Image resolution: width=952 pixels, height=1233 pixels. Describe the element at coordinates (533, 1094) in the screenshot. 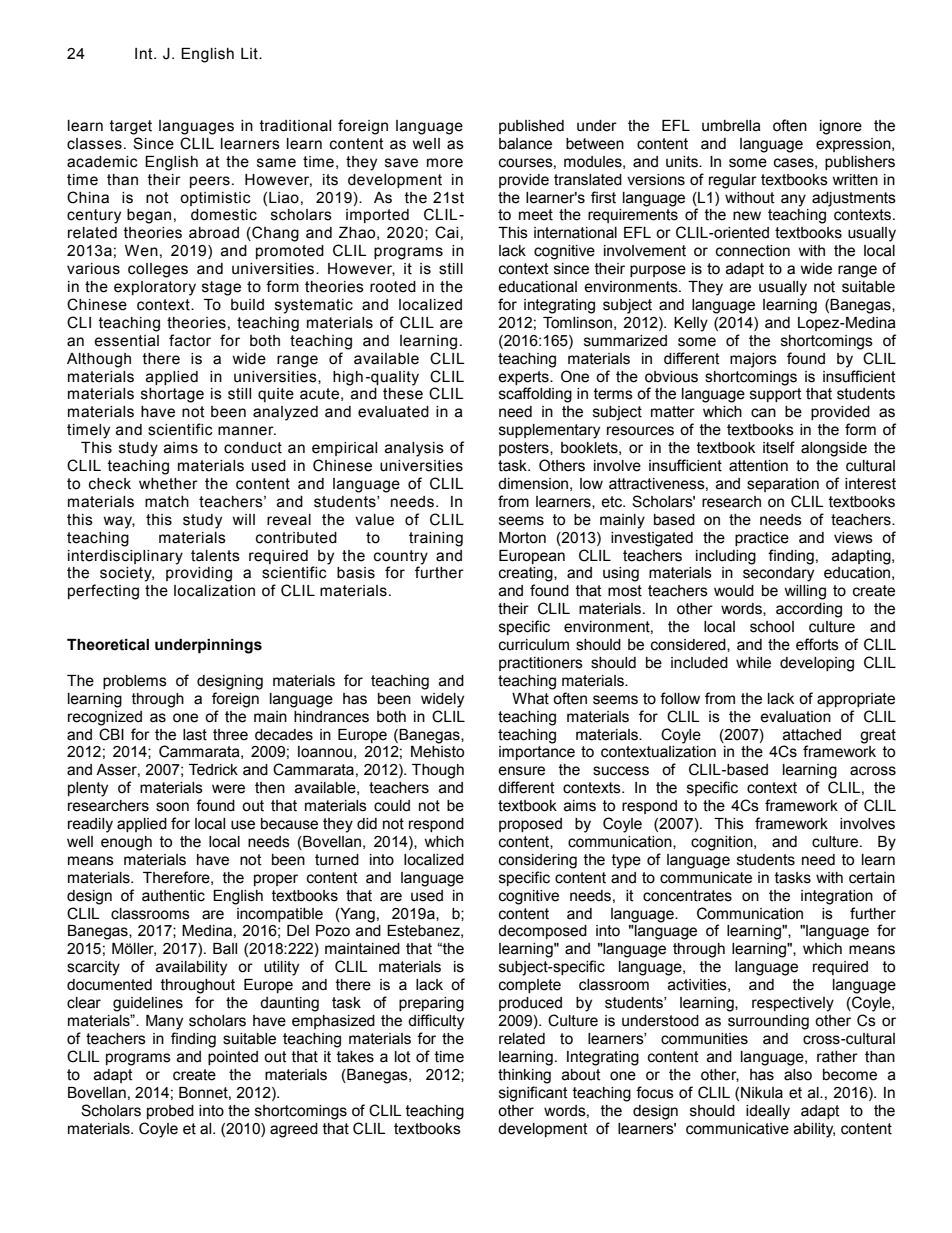

I see `significant` at that location.
